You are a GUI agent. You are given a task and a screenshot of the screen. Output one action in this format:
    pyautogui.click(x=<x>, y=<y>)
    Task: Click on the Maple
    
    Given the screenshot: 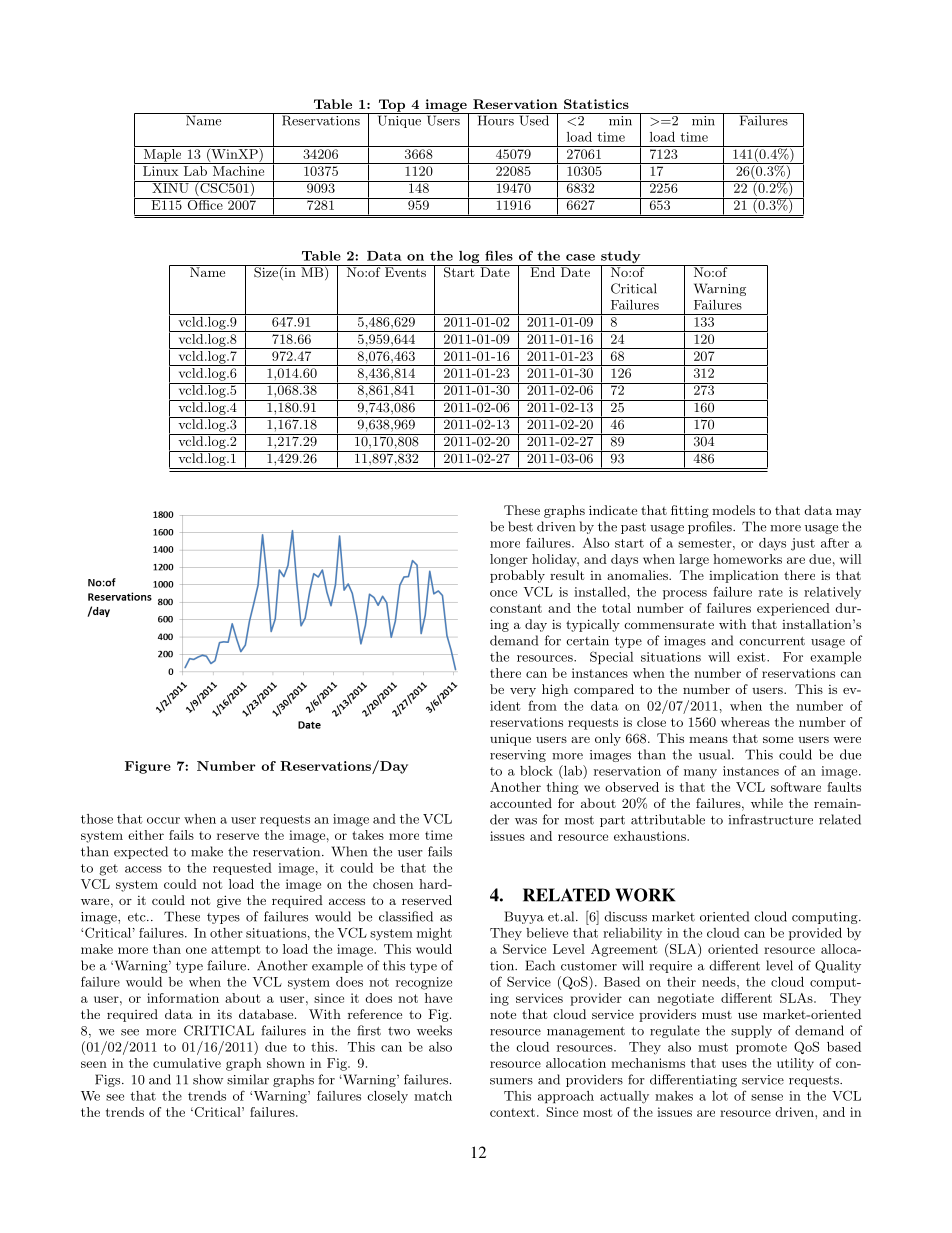 What is the action you would take?
    pyautogui.click(x=162, y=156)
